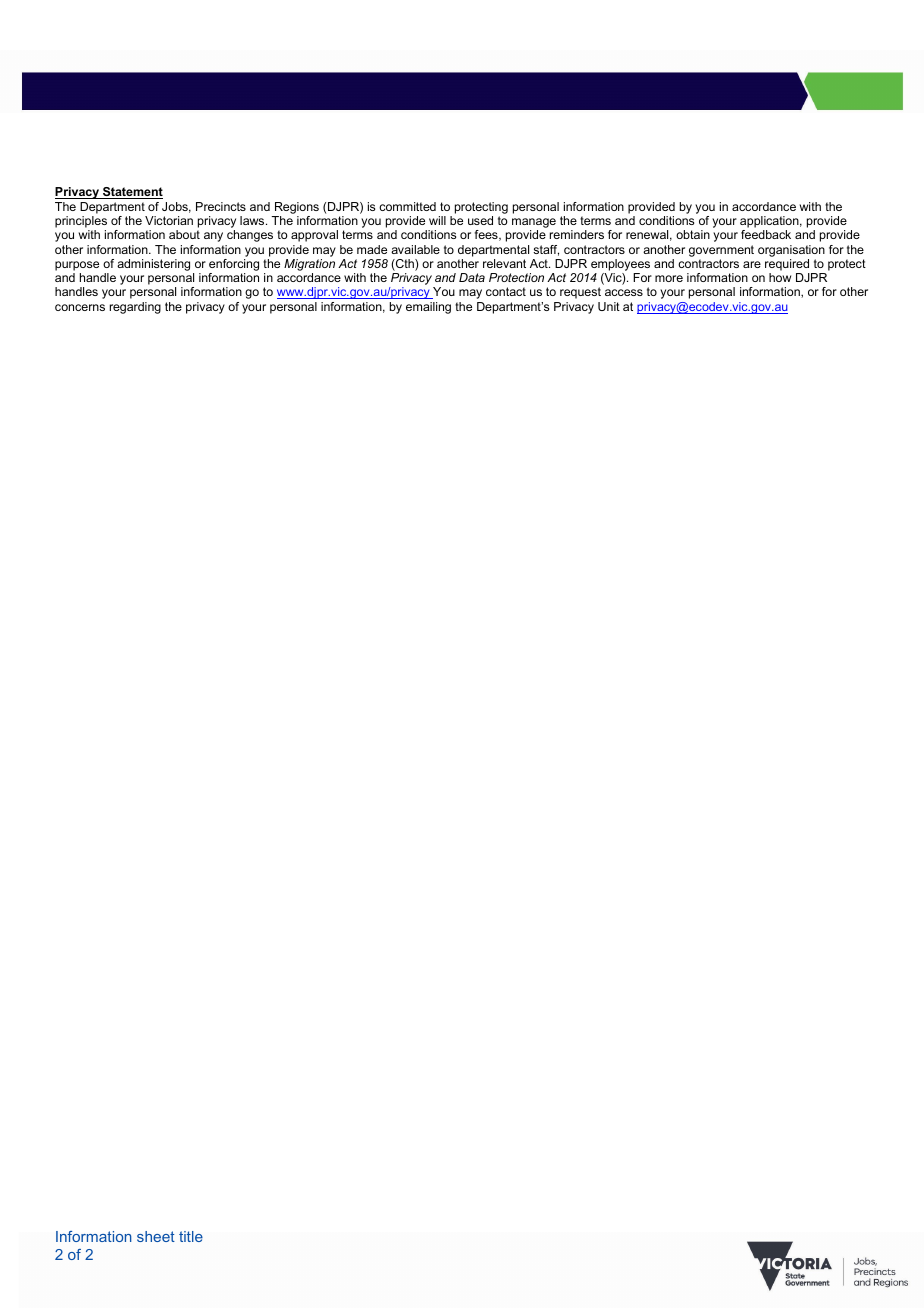 The width and height of the screenshot is (924, 1308). Describe the element at coordinates (156, 1236) in the screenshot. I see `sheet` at that location.
